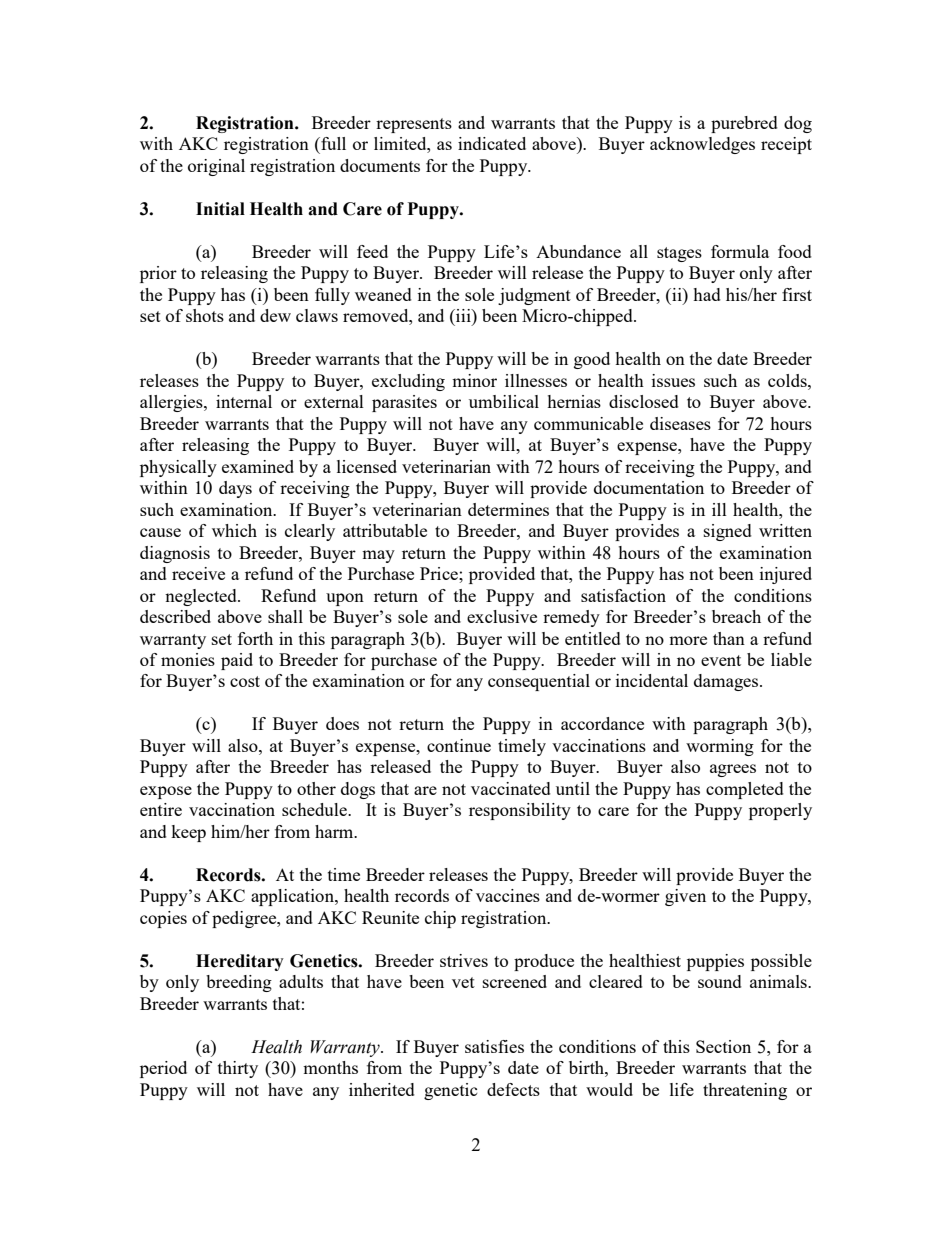 Image resolution: width=952 pixels, height=1233 pixels. Describe the element at coordinates (494, 1046) in the image. I see `satisfies` at that location.
